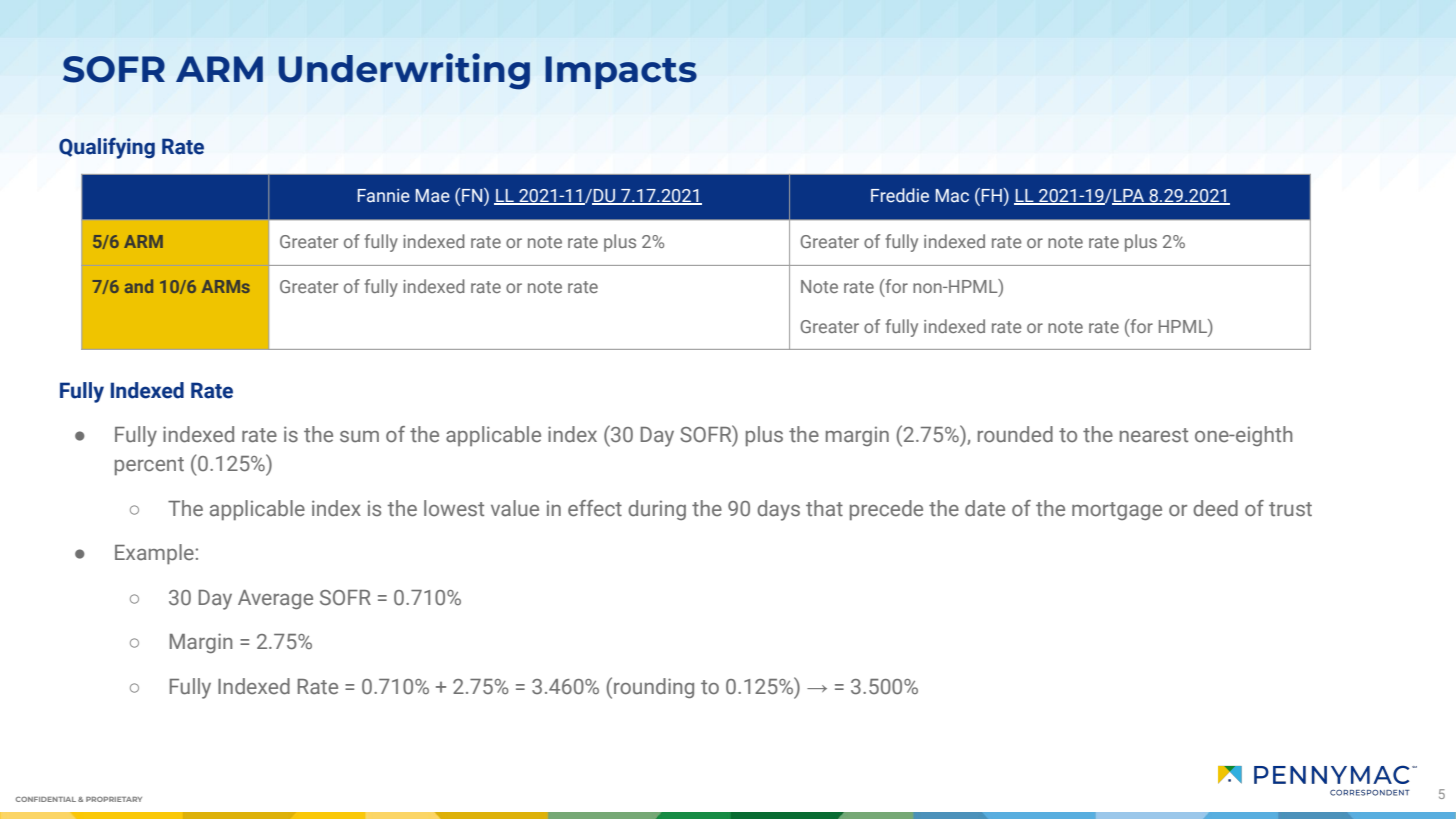 The image size is (1456, 819). I want to click on and, so click(139, 286).
